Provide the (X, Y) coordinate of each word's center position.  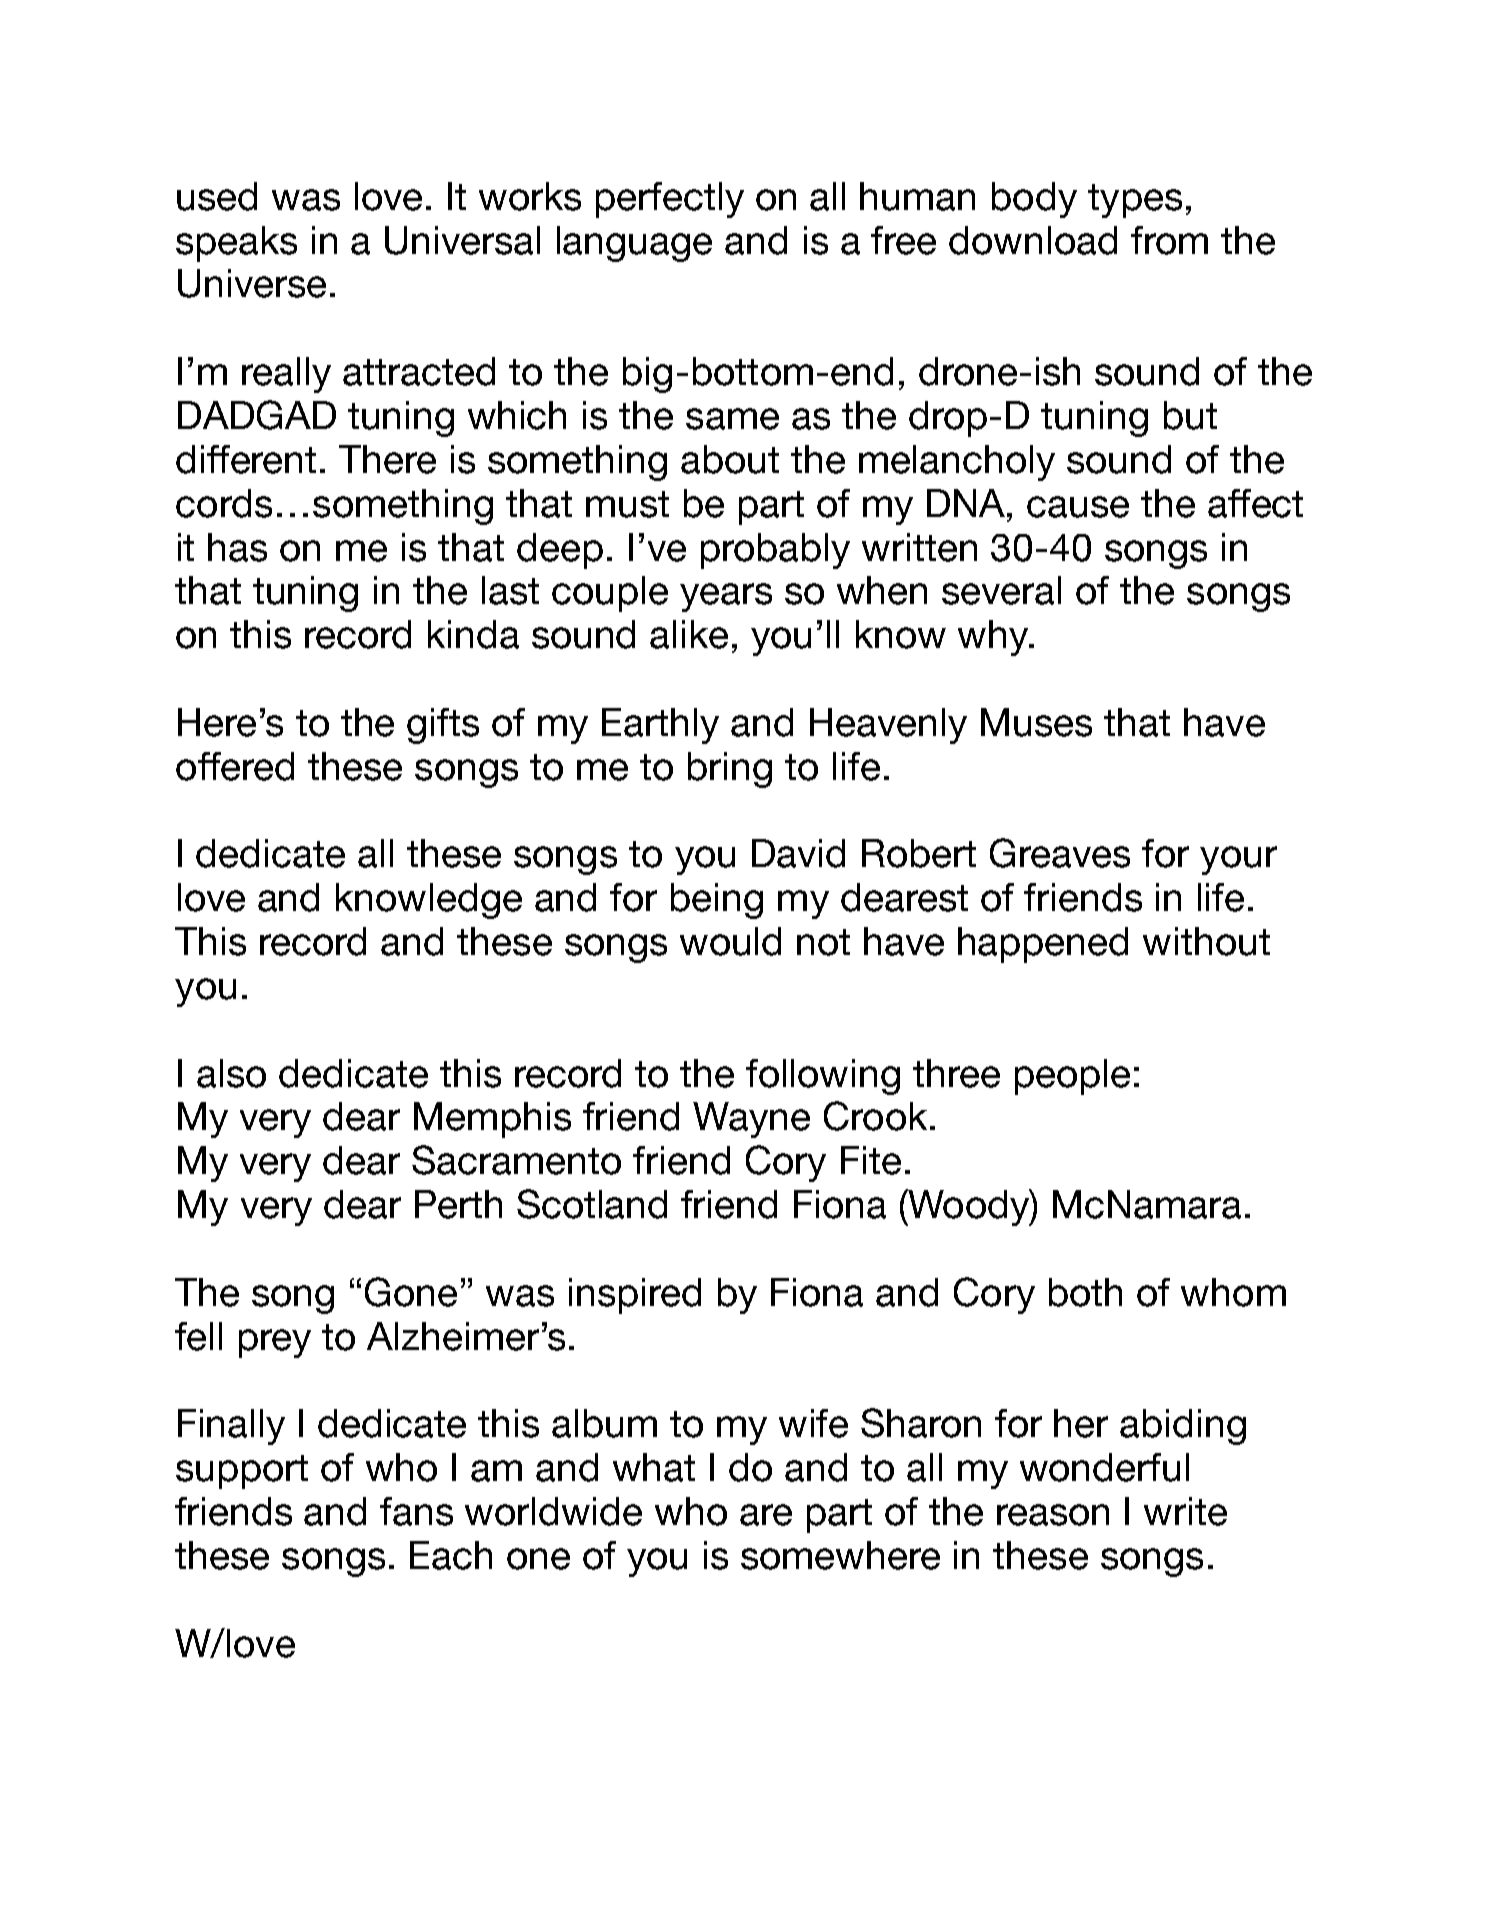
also (231, 1073)
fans (416, 1511)
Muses (1036, 722)
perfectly (670, 200)
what (654, 1467)
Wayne (751, 1120)
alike (689, 634)
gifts (443, 726)
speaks (236, 244)
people (1072, 1077)
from (1169, 240)
